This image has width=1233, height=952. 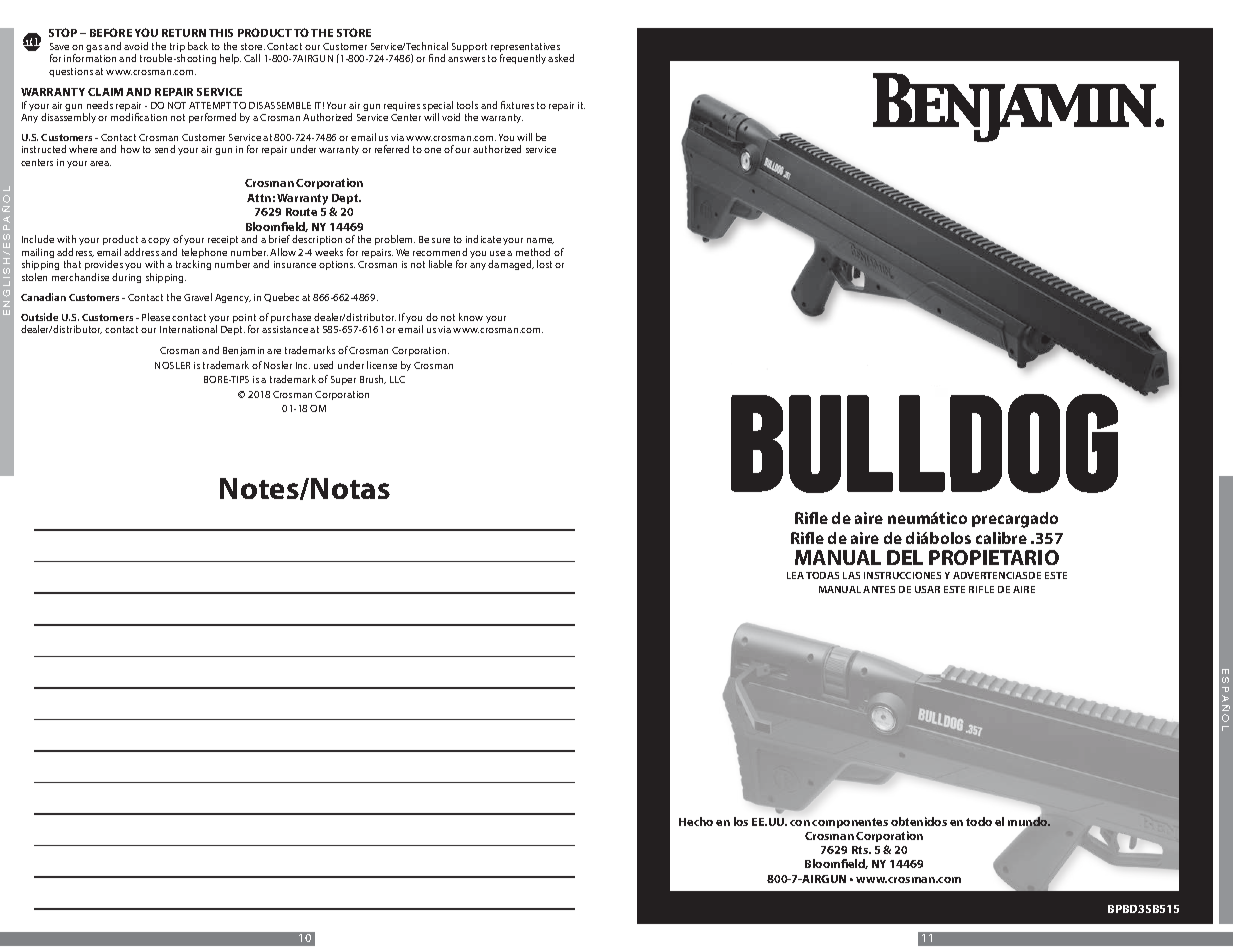 What do you see at coordinates (822, 575) in the image?
I see `TODAS` at bounding box center [822, 575].
